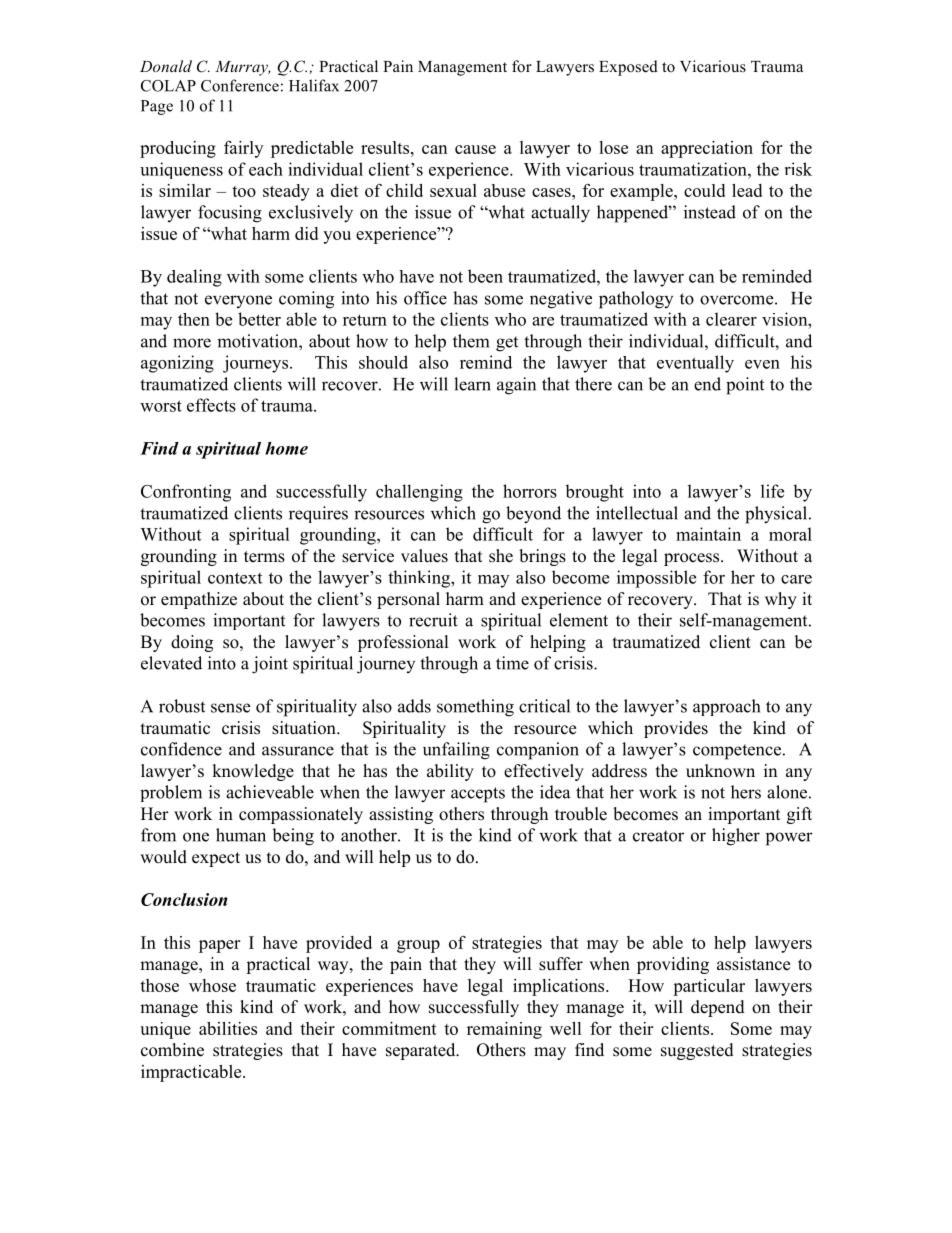 The image size is (952, 1233). I want to click on appreciation, so click(707, 149).
